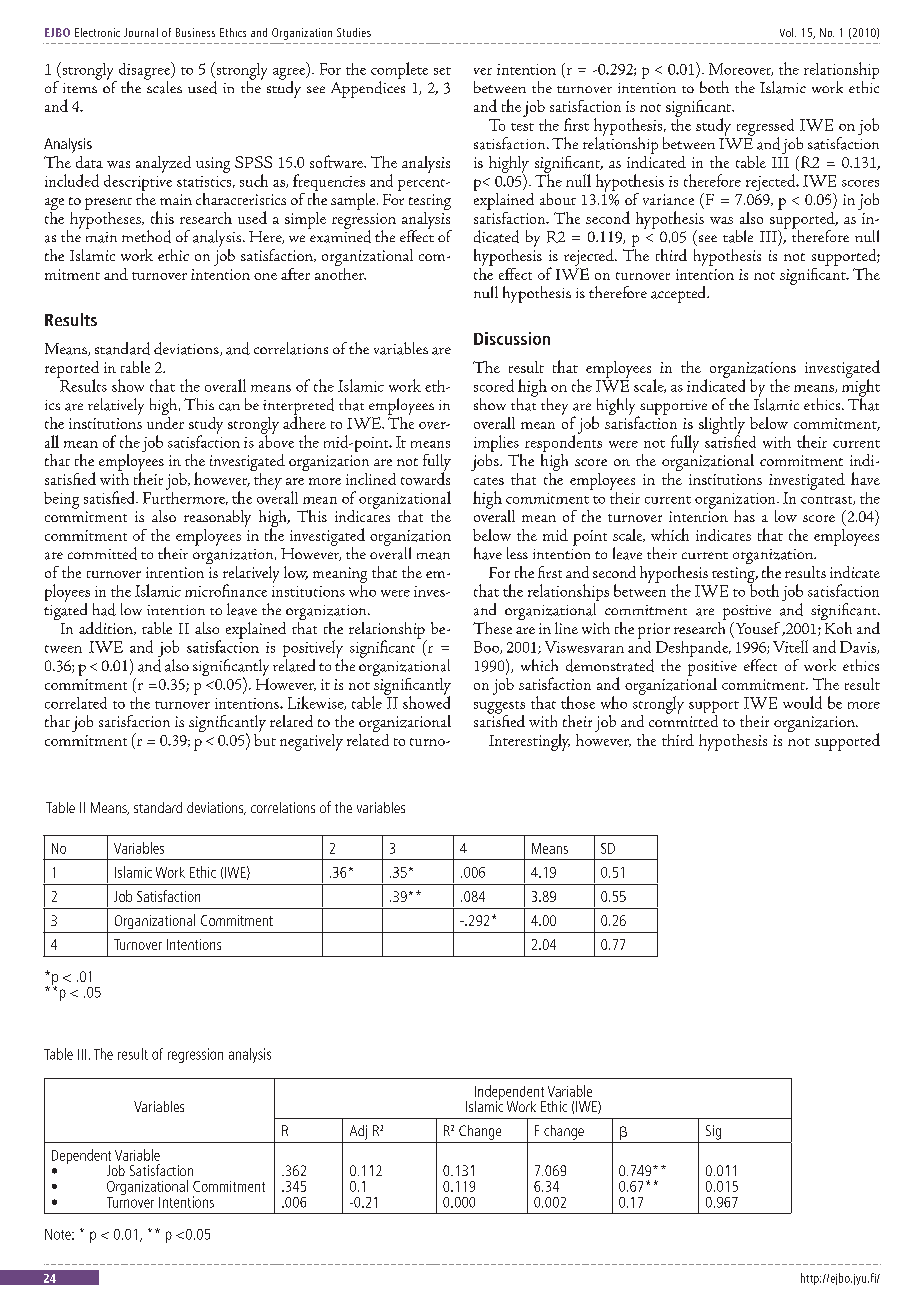  What do you see at coordinates (578, 702) in the document?
I see `those` at bounding box center [578, 702].
